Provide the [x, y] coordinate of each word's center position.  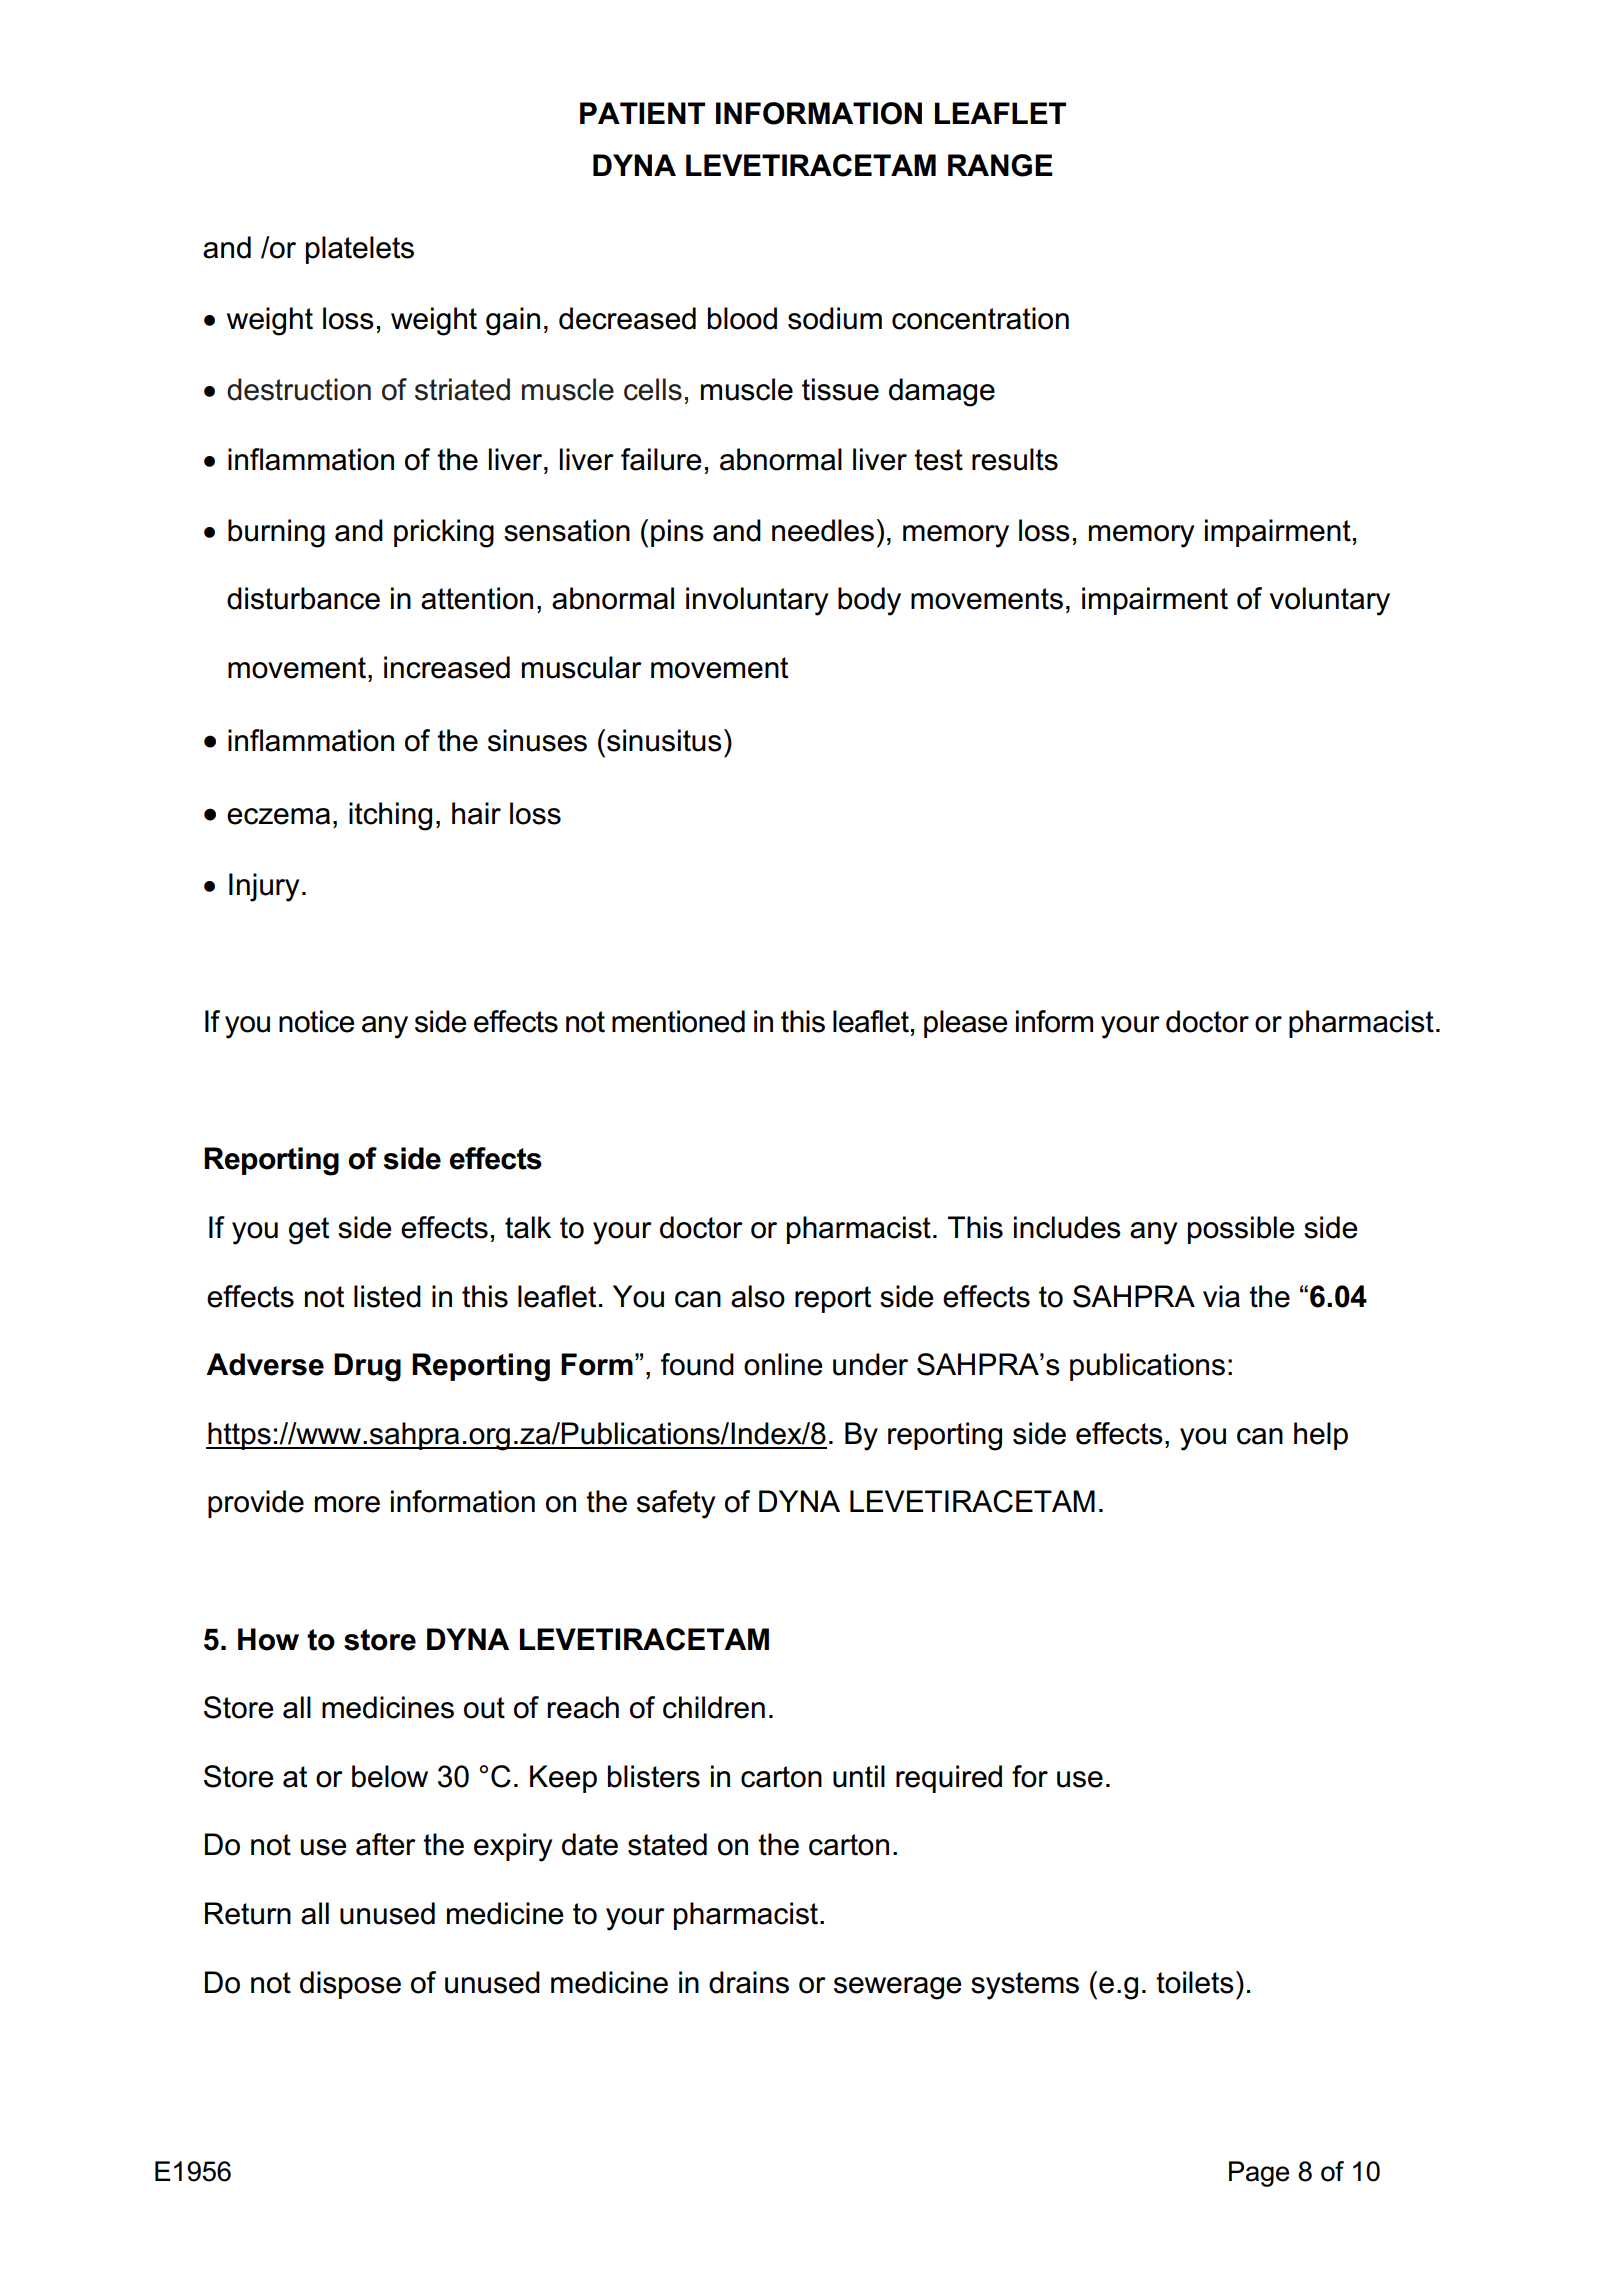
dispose [350, 1985]
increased [447, 667]
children [714, 1707]
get [309, 1231]
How [268, 1639]
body [869, 601]
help [1321, 1436]
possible [1241, 1230]
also [758, 1296]
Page [1259, 2174]
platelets [360, 250]
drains [749, 1982]
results [1015, 459]
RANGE [1000, 165]
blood [742, 318]
